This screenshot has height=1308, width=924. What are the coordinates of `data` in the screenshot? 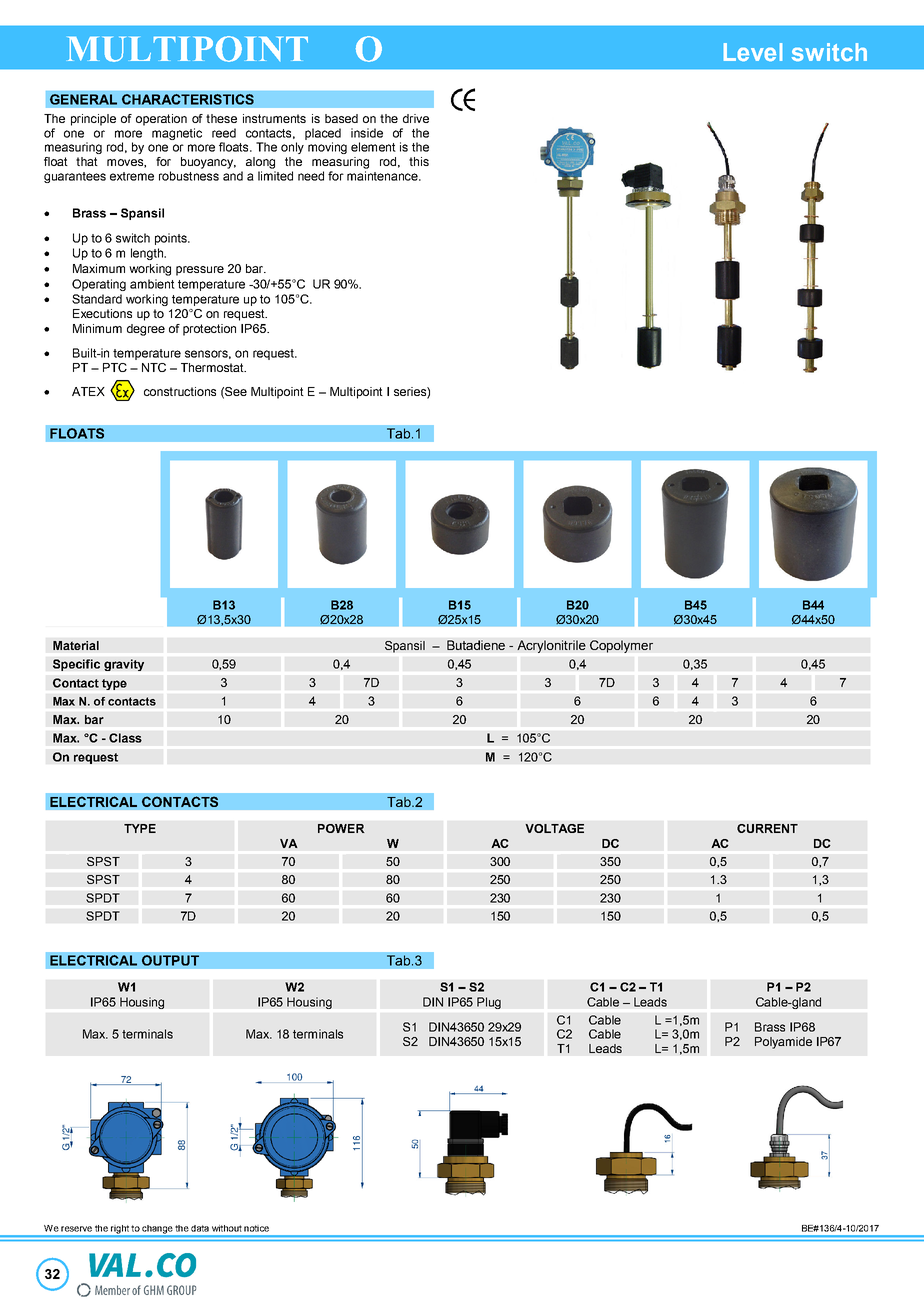 It's located at (200, 1228).
